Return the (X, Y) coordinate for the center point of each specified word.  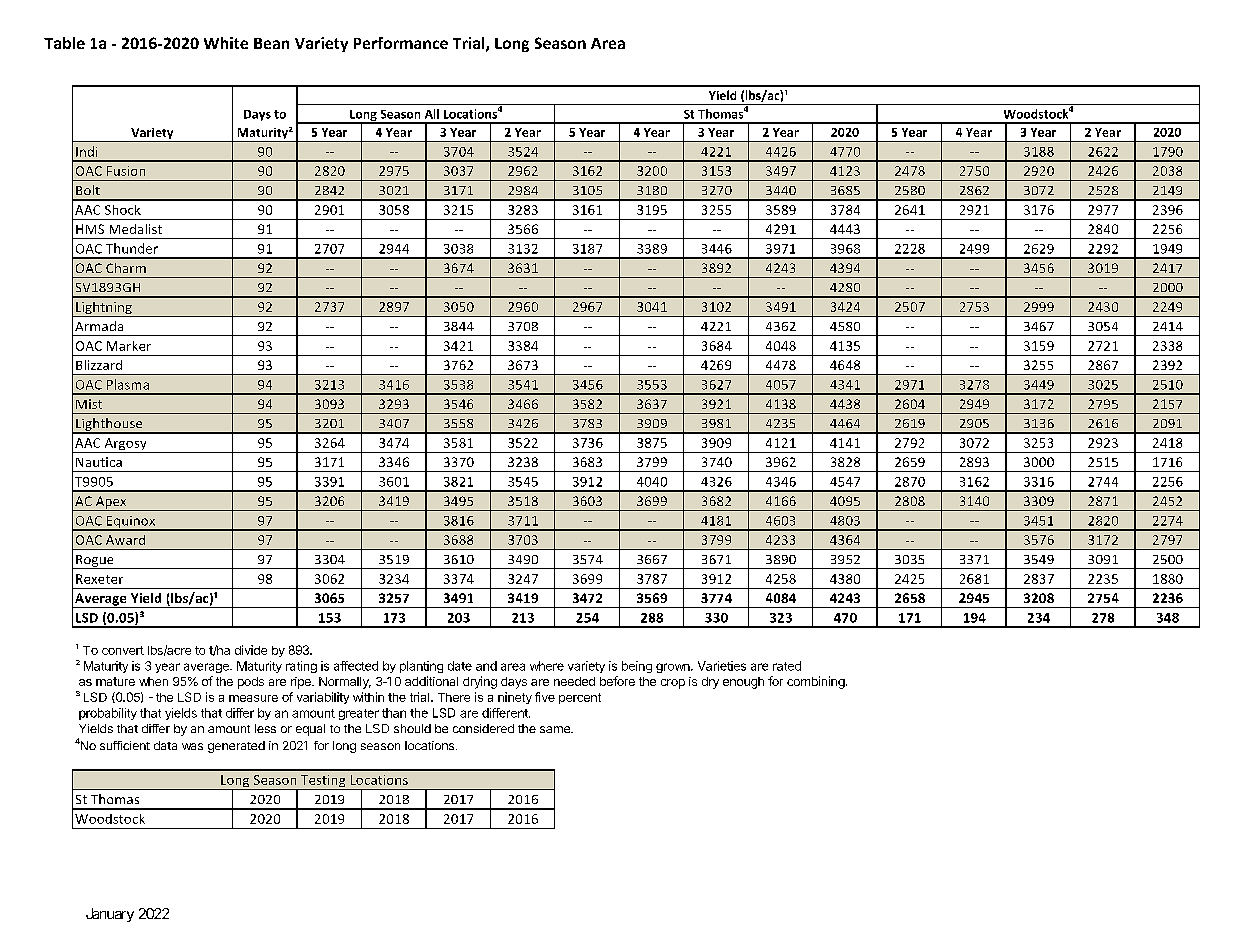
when (153, 681)
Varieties (722, 666)
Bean (271, 43)
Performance (401, 43)
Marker (129, 346)
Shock (123, 210)
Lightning (104, 309)
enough (743, 683)
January (110, 915)
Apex (111, 503)
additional (431, 681)
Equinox (131, 523)
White (226, 43)
